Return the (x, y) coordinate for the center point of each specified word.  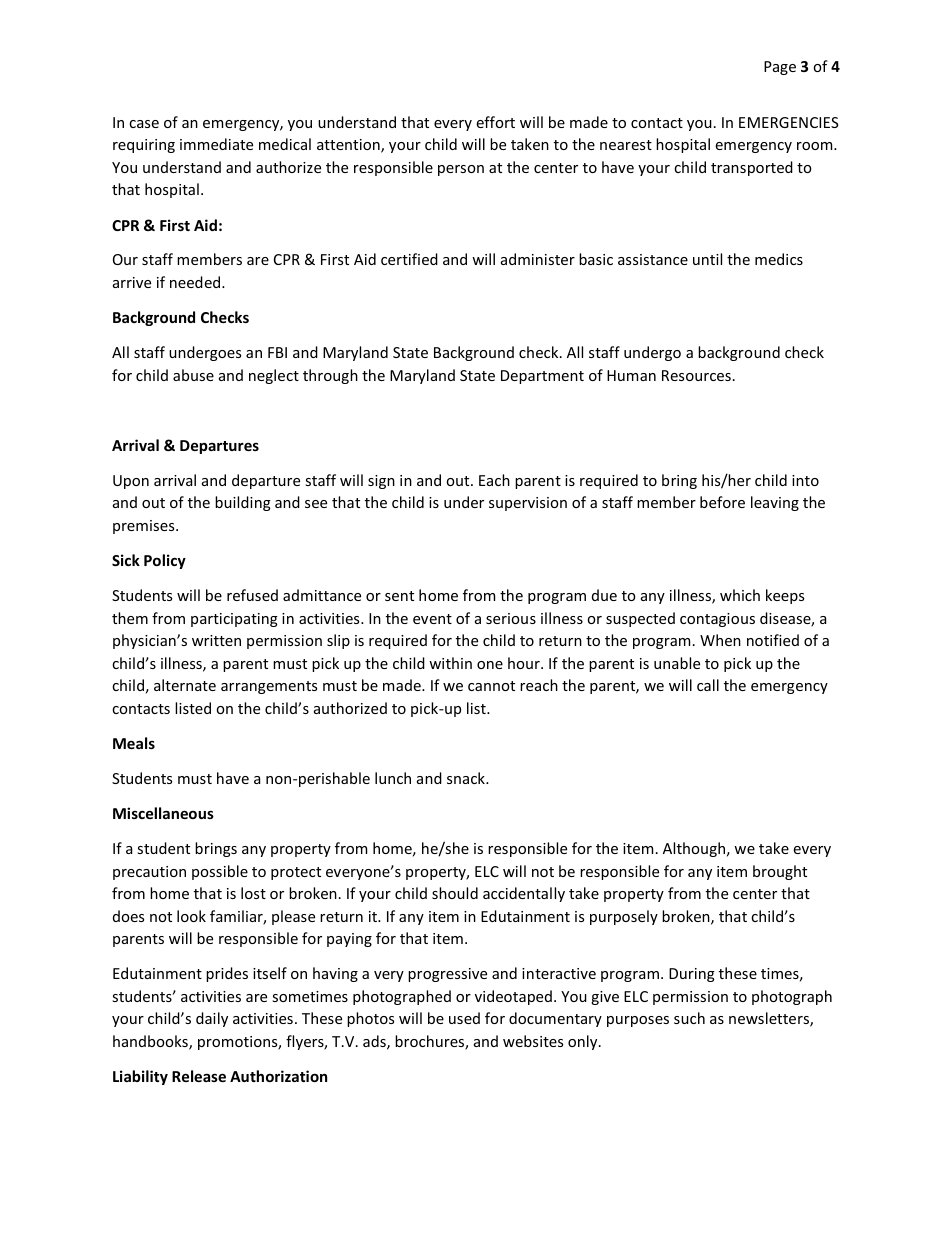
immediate (216, 144)
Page (780, 68)
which (740, 595)
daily (212, 1019)
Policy (165, 561)
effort (495, 122)
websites (533, 1041)
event (432, 619)
